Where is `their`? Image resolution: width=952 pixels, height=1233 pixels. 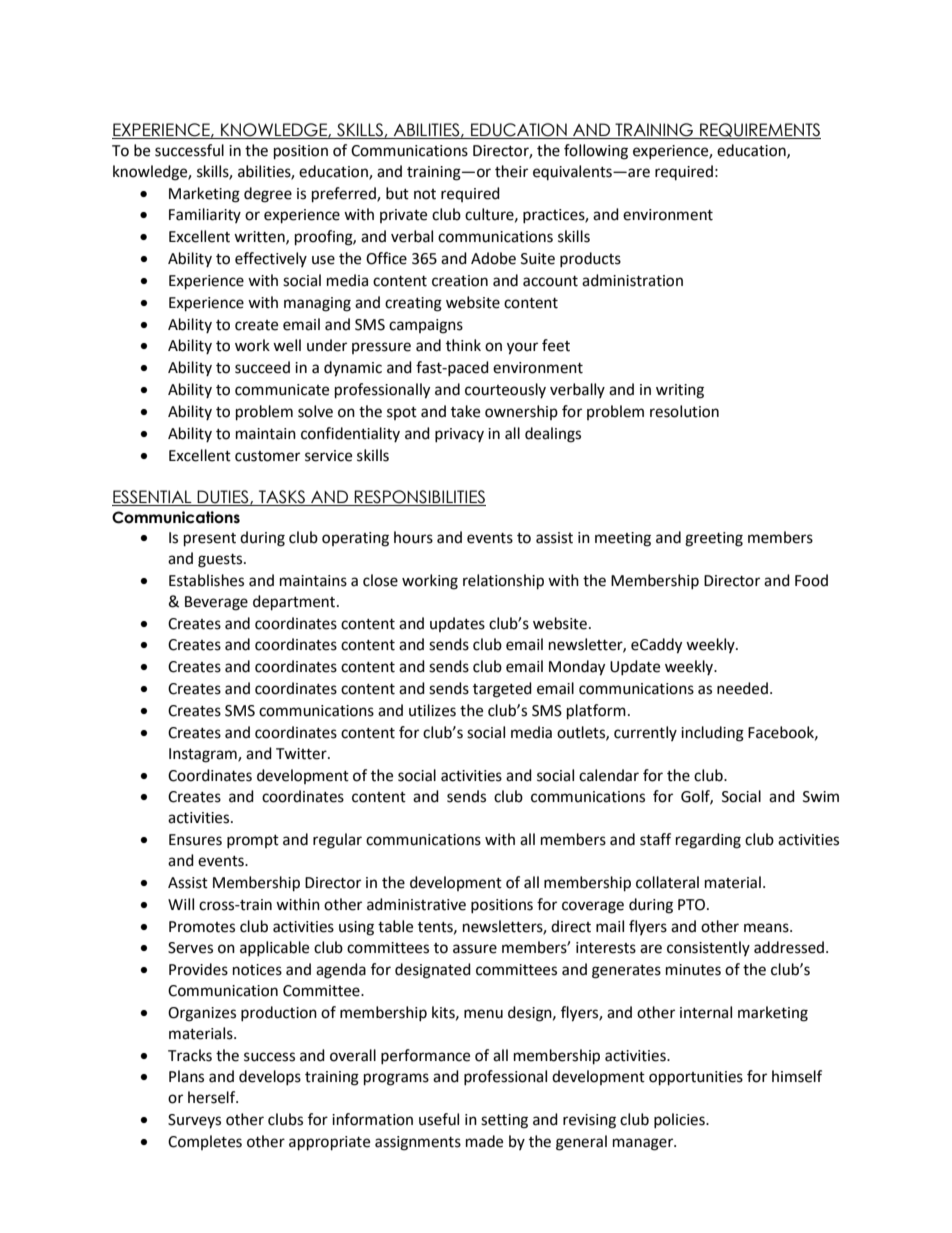 their is located at coordinates (511, 171).
